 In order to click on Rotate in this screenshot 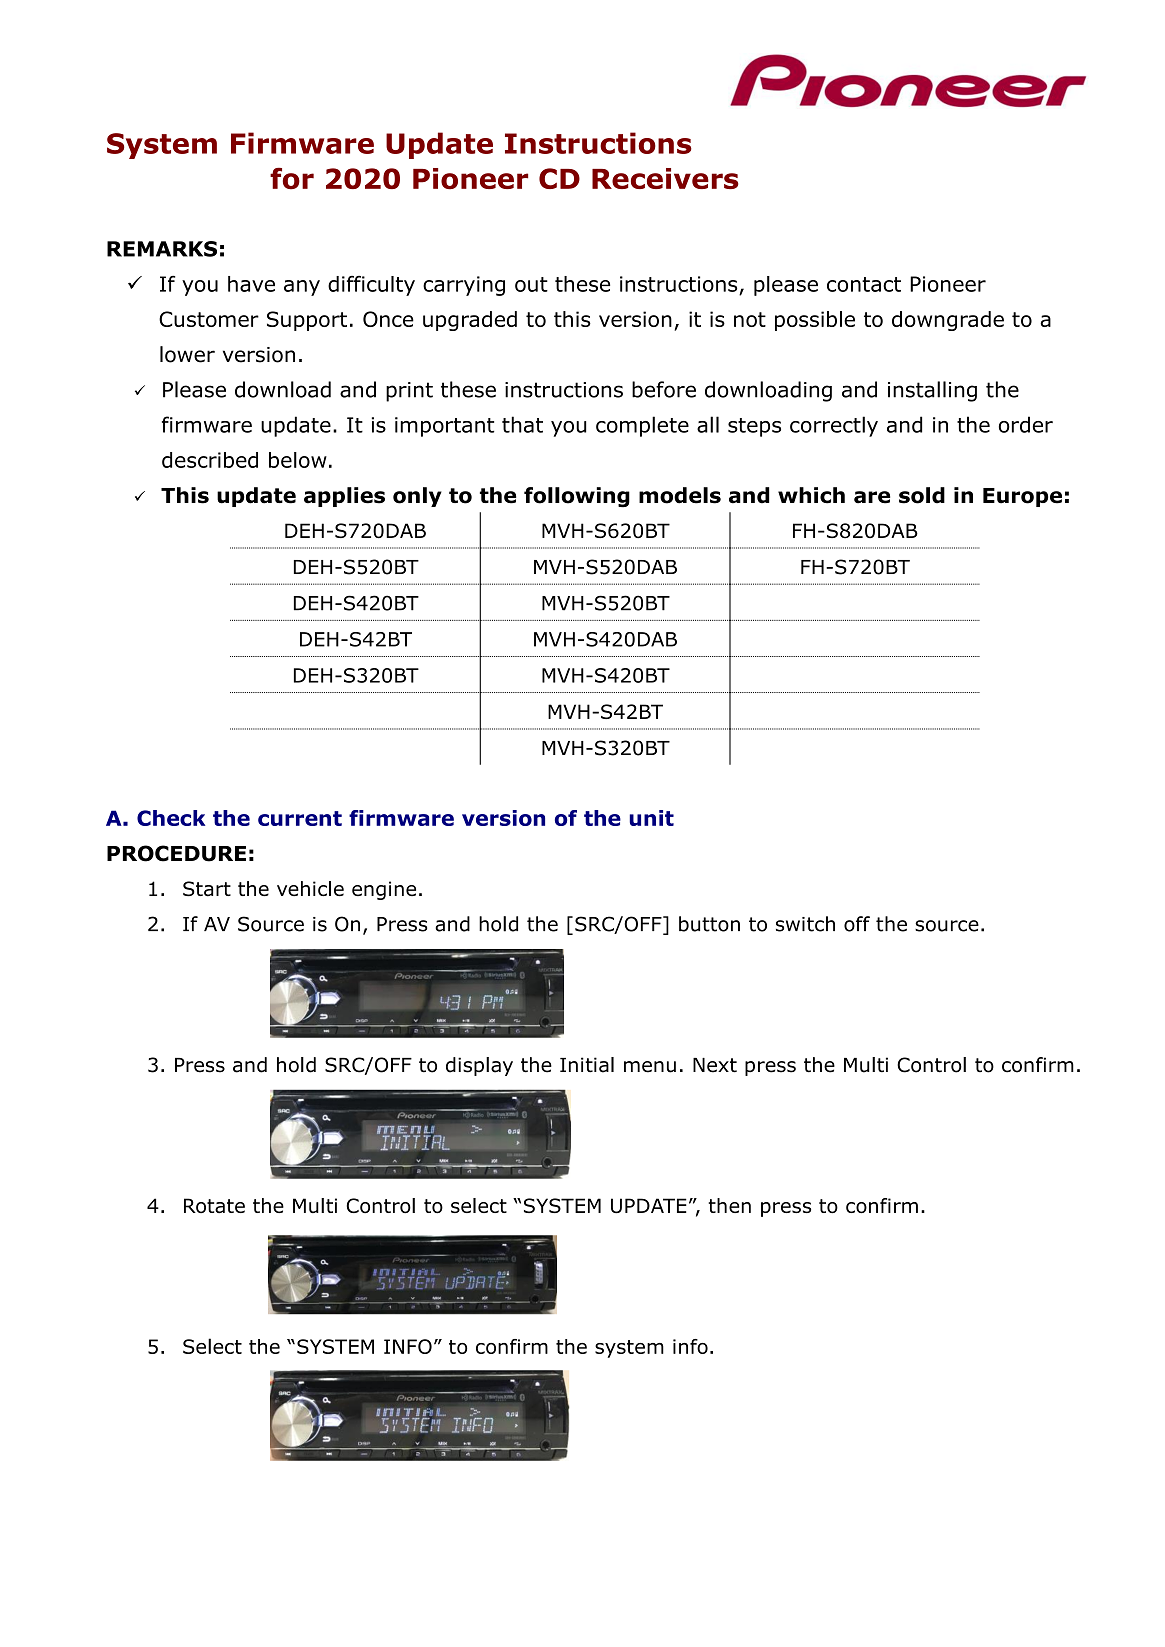, I will do `click(214, 1205)`.
